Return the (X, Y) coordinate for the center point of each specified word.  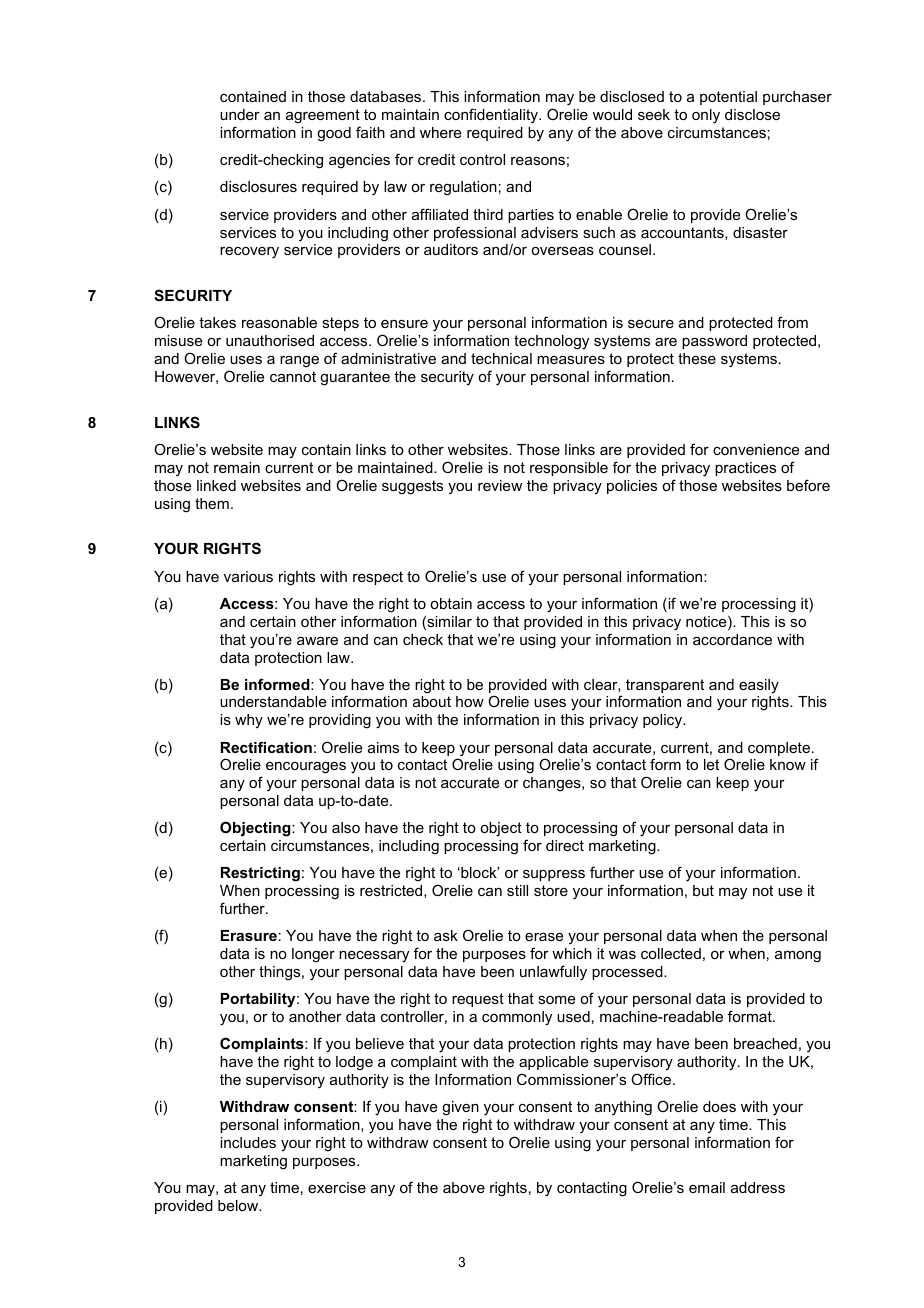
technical (501, 358)
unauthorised (270, 340)
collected (671, 953)
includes (248, 1142)
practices (745, 469)
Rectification (266, 747)
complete (780, 749)
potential (728, 98)
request (478, 1000)
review (500, 485)
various (248, 576)
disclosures (258, 186)
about (432, 701)
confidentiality (492, 115)
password (714, 342)
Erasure (249, 935)
